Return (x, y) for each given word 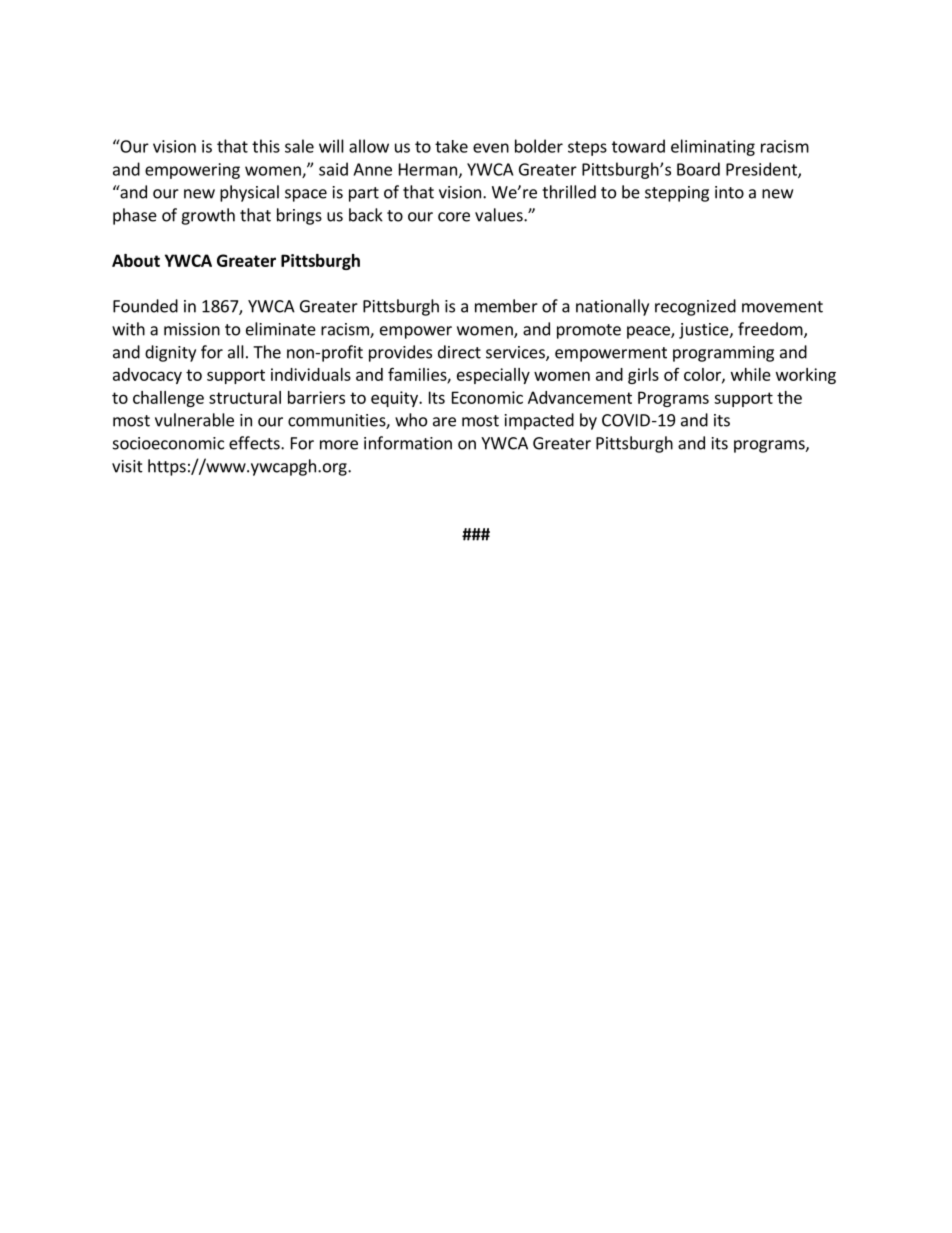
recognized (695, 307)
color (703, 375)
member (506, 306)
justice (705, 331)
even (491, 148)
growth (208, 216)
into (729, 192)
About (136, 260)
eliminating (713, 147)
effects (255, 443)
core (454, 217)
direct (459, 352)
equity (395, 399)
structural (245, 397)
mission (192, 329)
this (266, 146)
